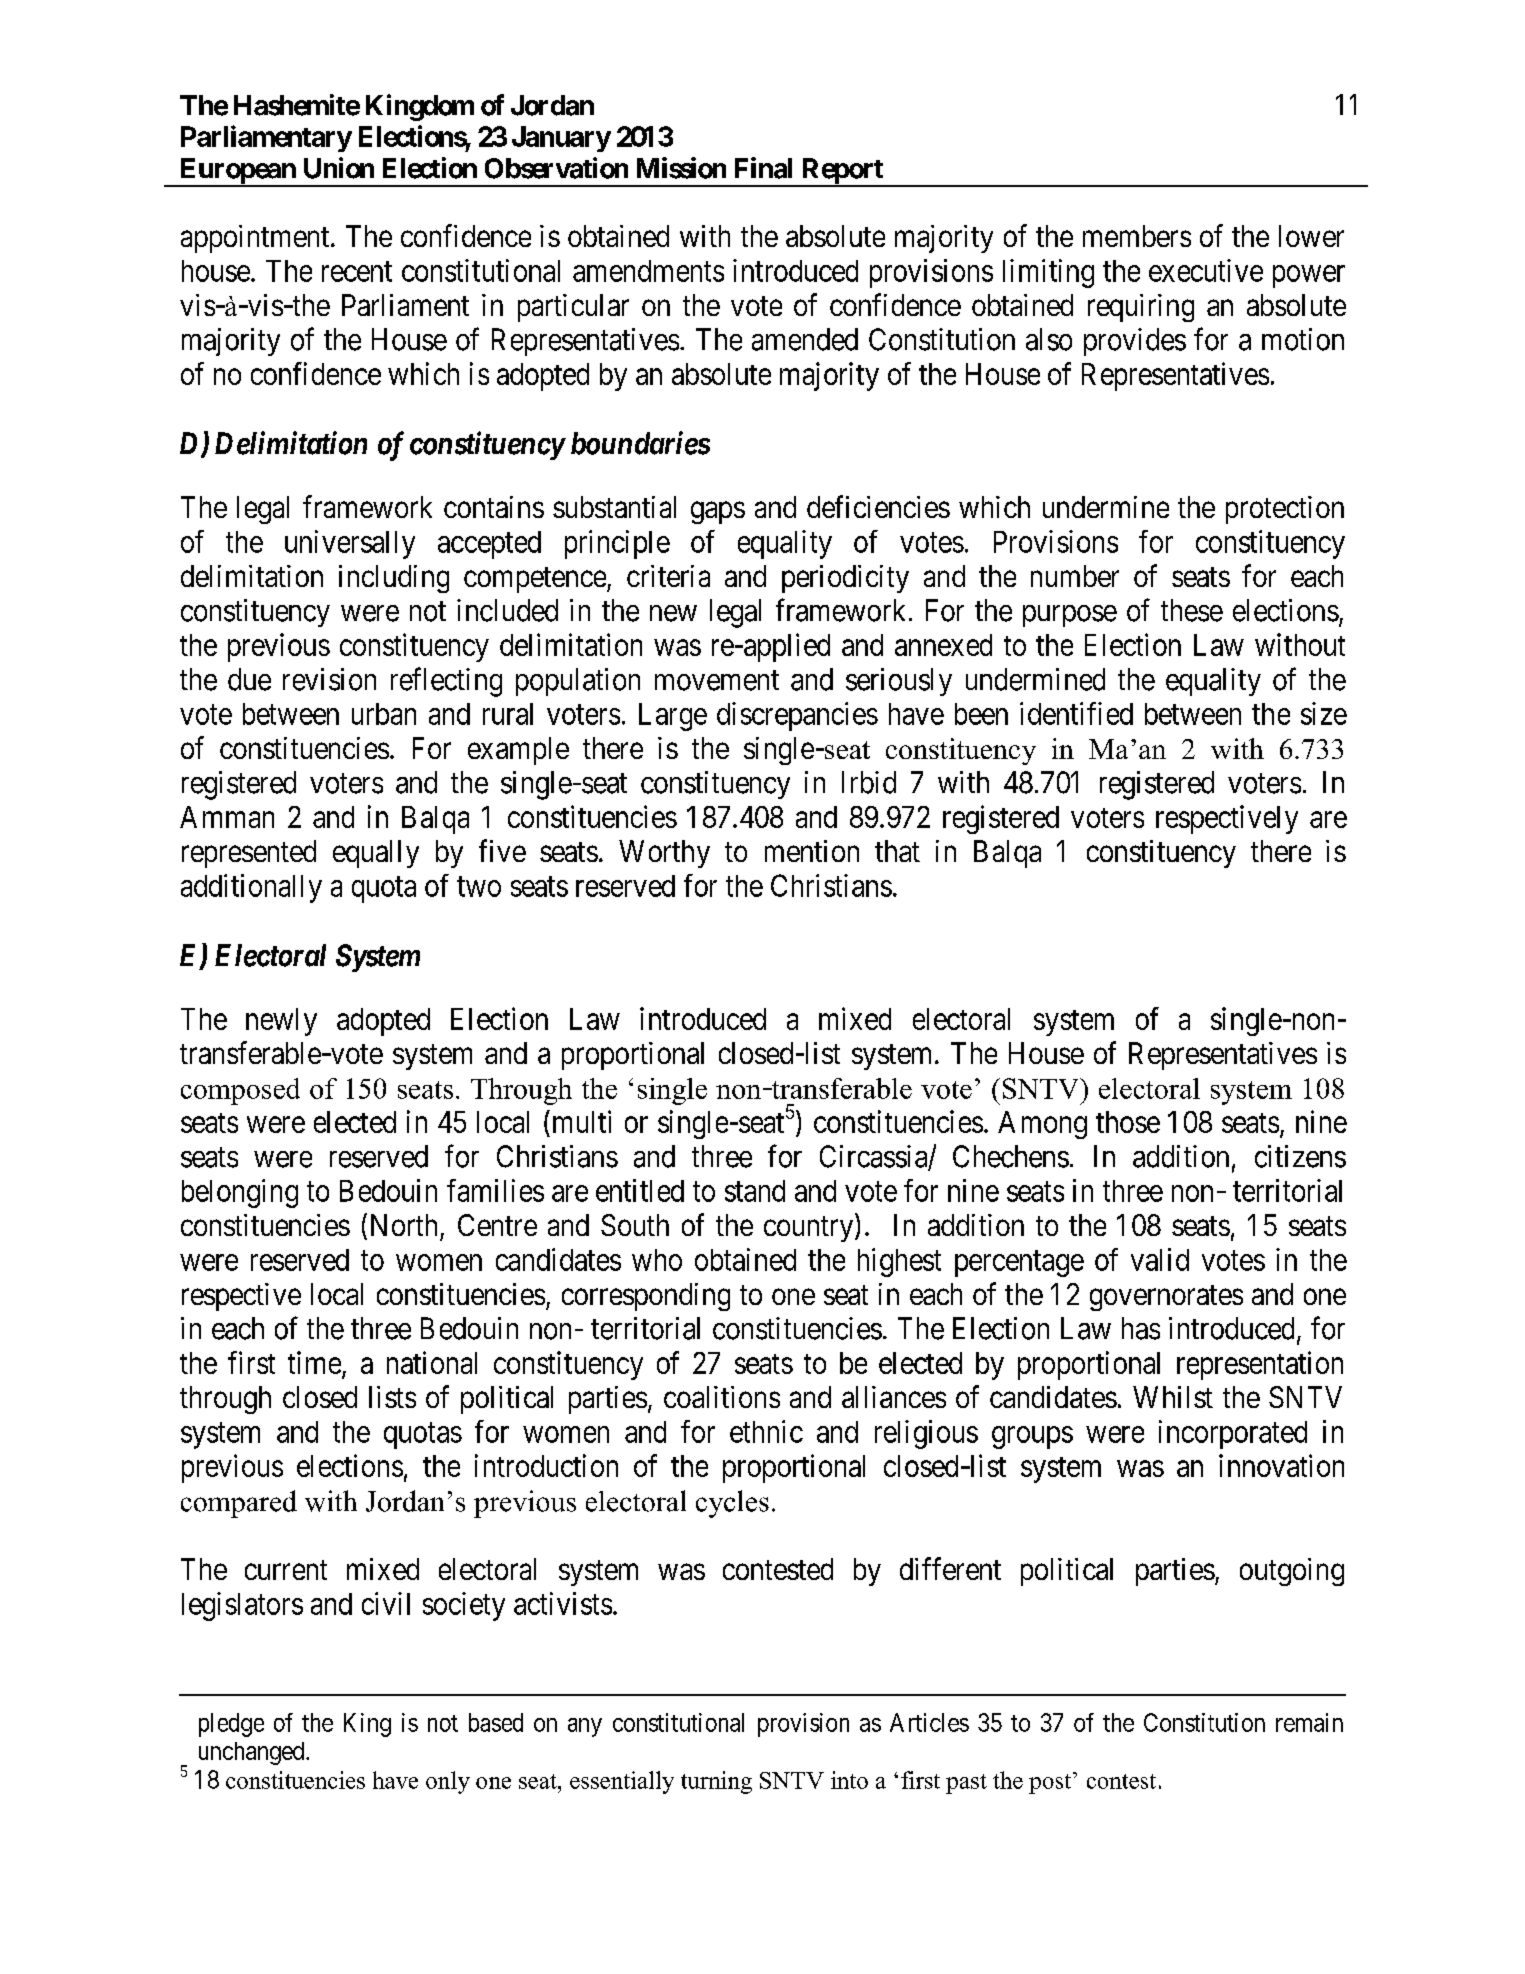 The image size is (1525, 1974). I want to click on unchanged, so click(253, 1753).
